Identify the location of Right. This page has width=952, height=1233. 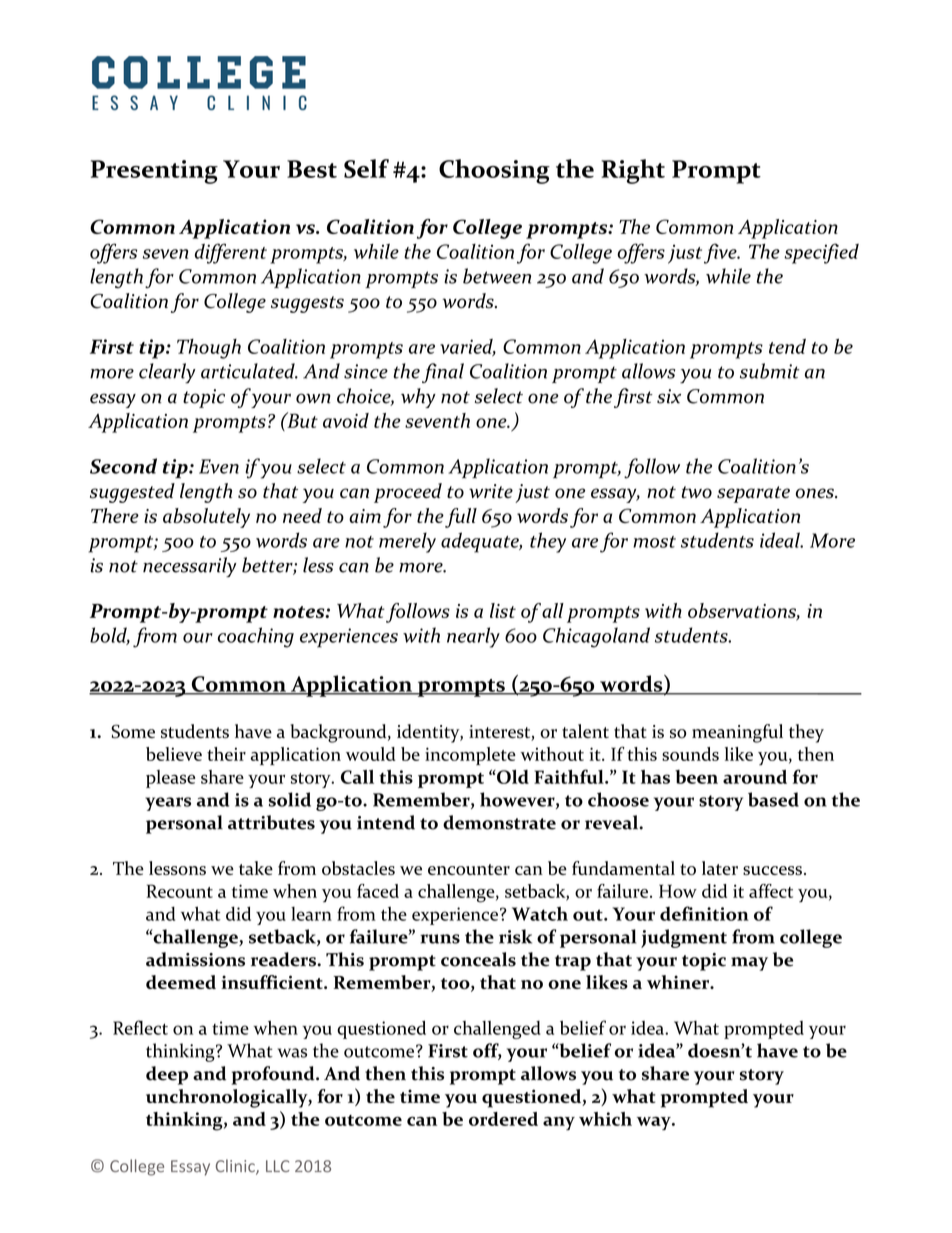
(633, 171).
